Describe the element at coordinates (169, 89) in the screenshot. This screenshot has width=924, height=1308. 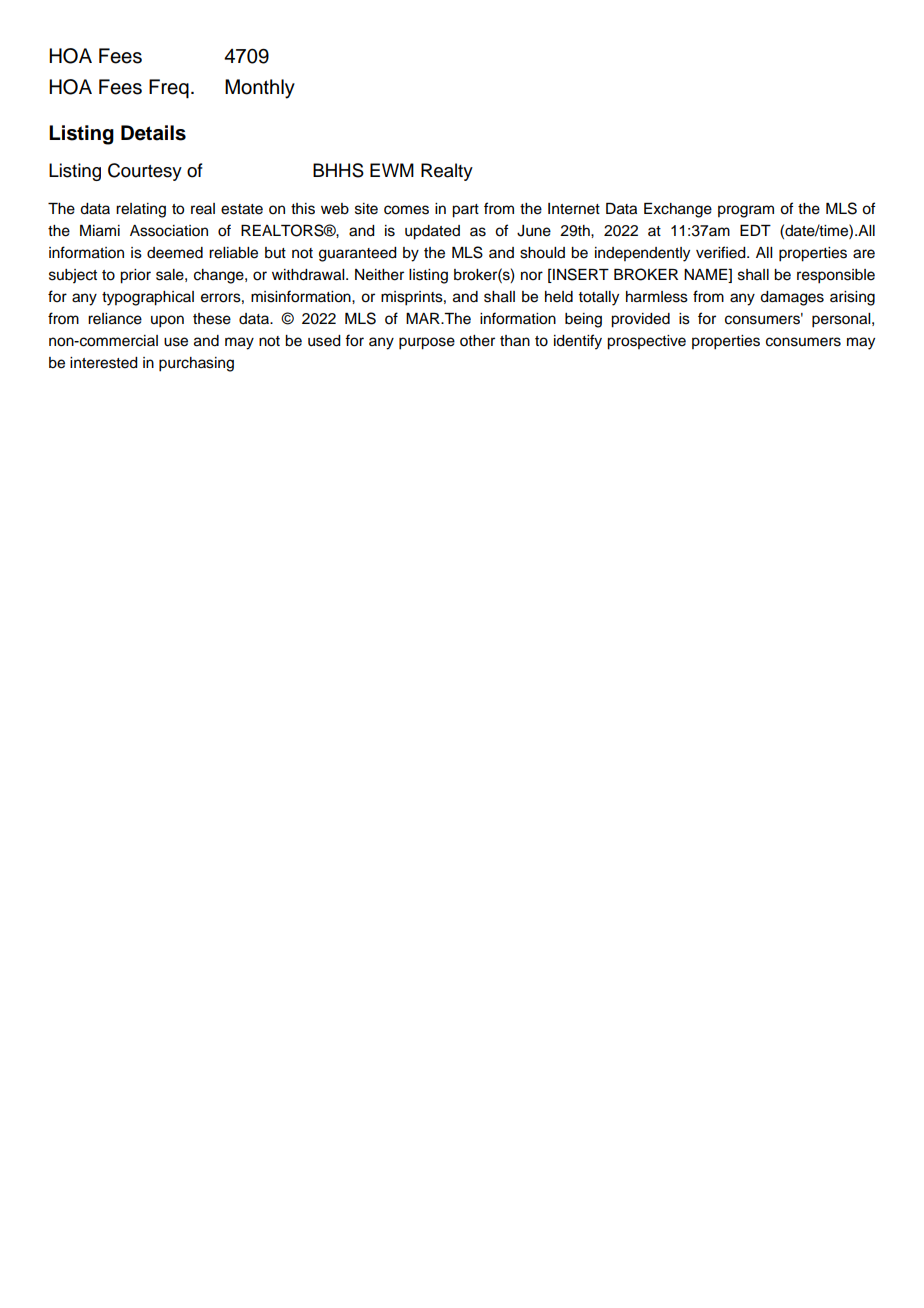
I see `Freq` at that location.
